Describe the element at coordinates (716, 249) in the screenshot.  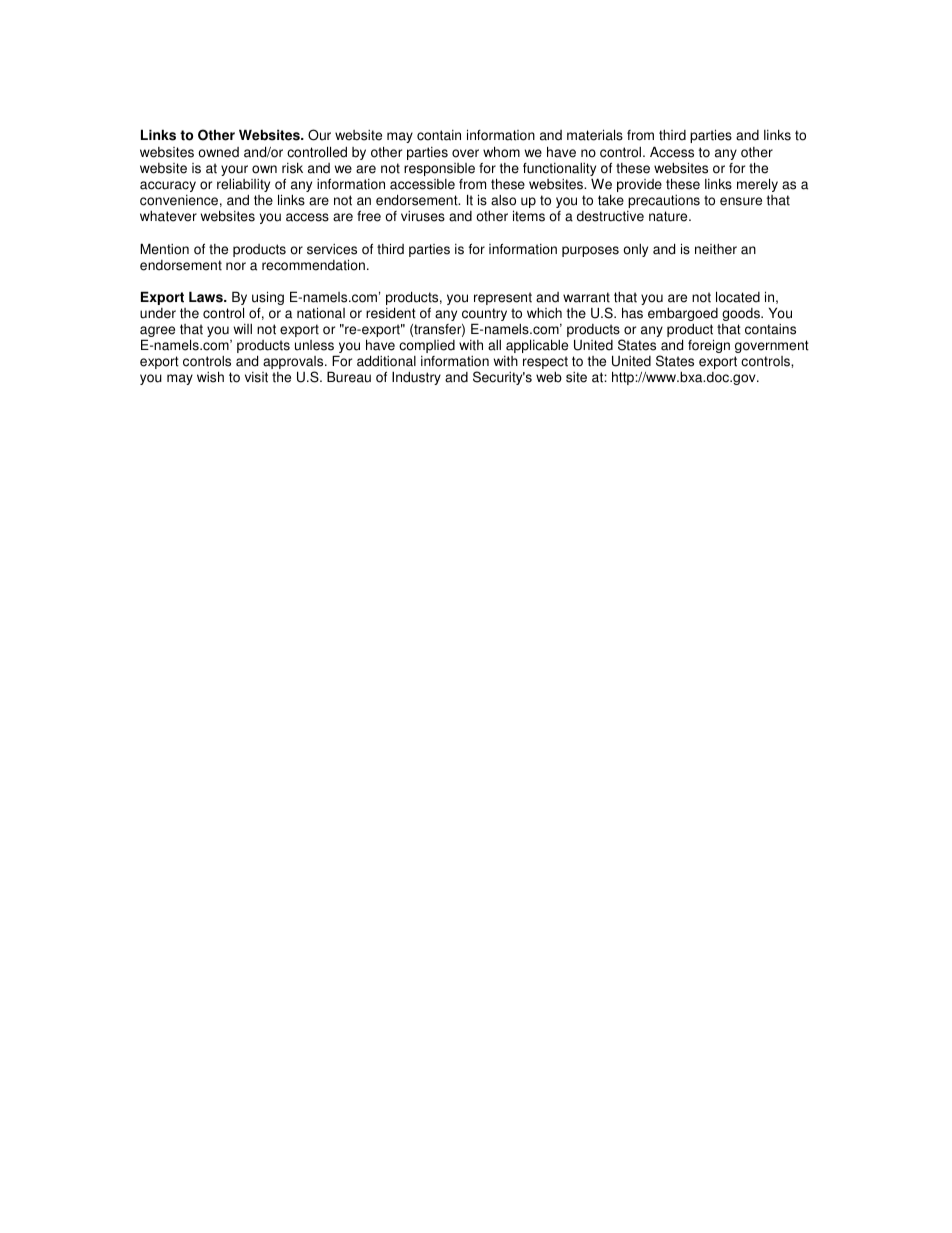
I see `neither` at that location.
